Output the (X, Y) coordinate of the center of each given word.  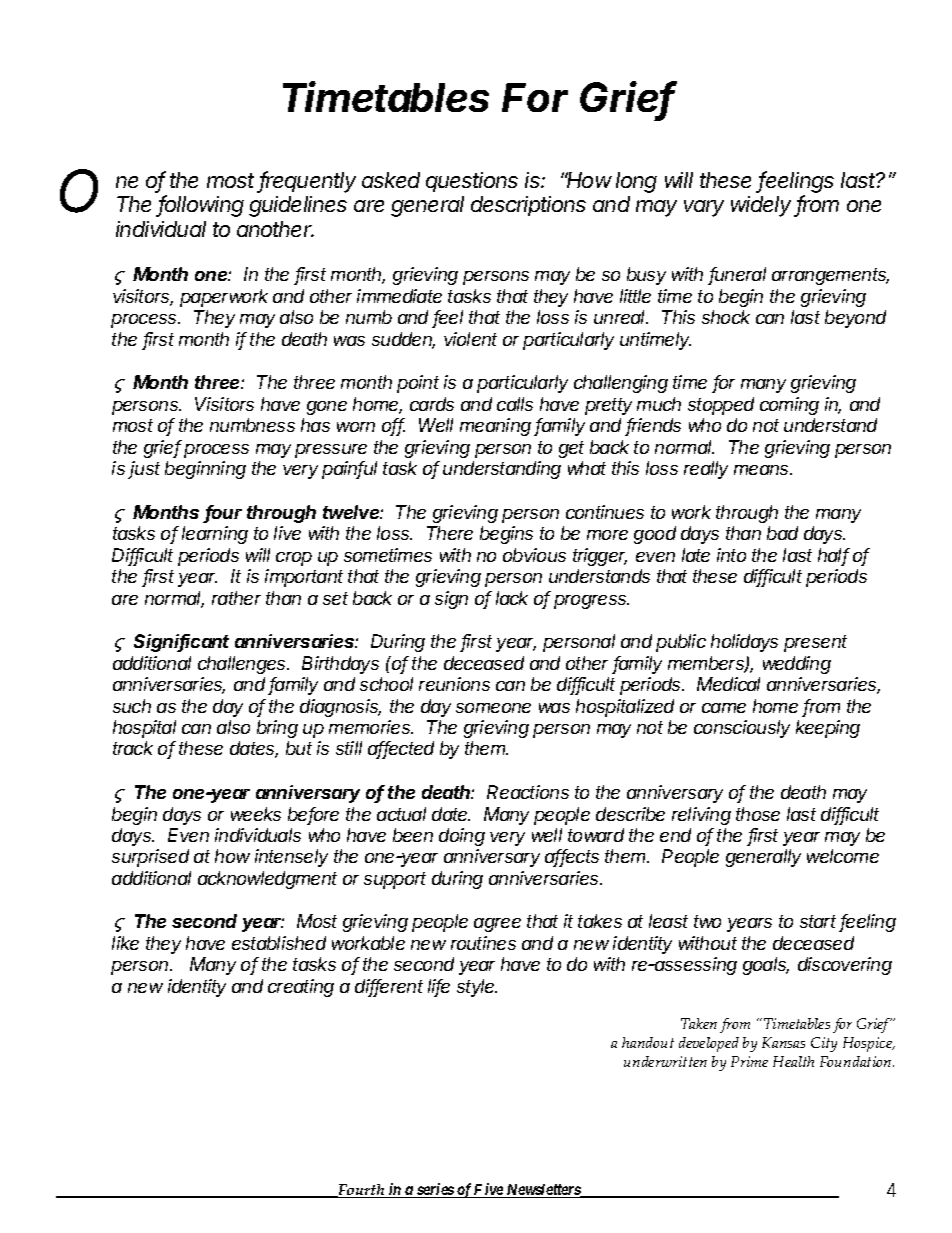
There (450, 533)
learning (215, 535)
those (758, 814)
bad (782, 533)
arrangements (830, 276)
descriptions (528, 206)
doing (462, 837)
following (201, 206)
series (435, 1190)
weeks (256, 814)
